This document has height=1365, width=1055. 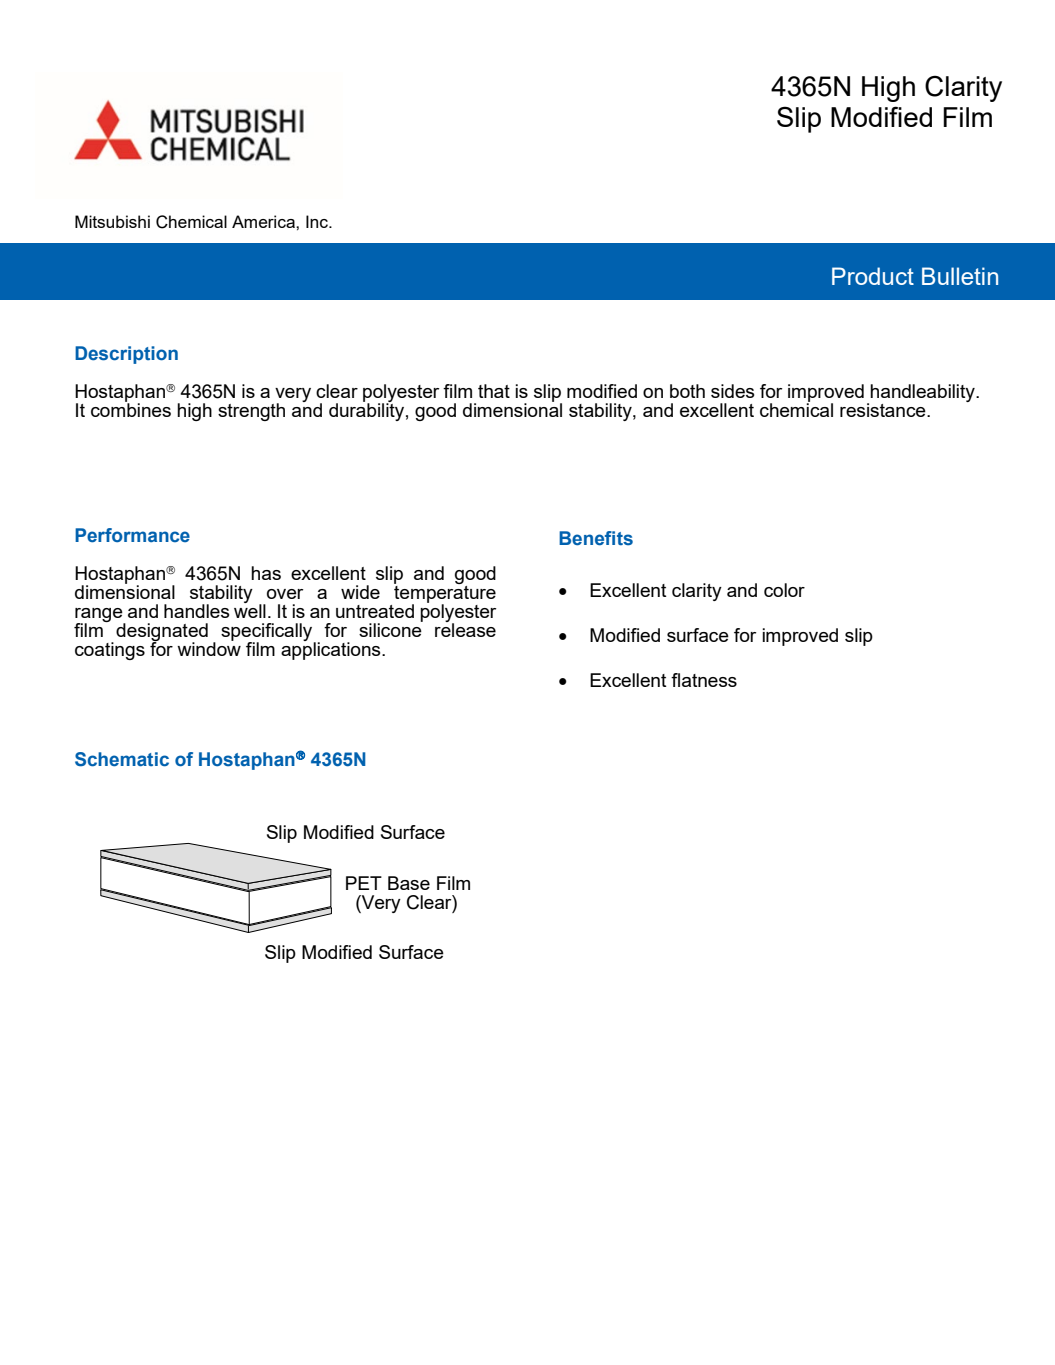 I want to click on Base, so click(x=409, y=883).
